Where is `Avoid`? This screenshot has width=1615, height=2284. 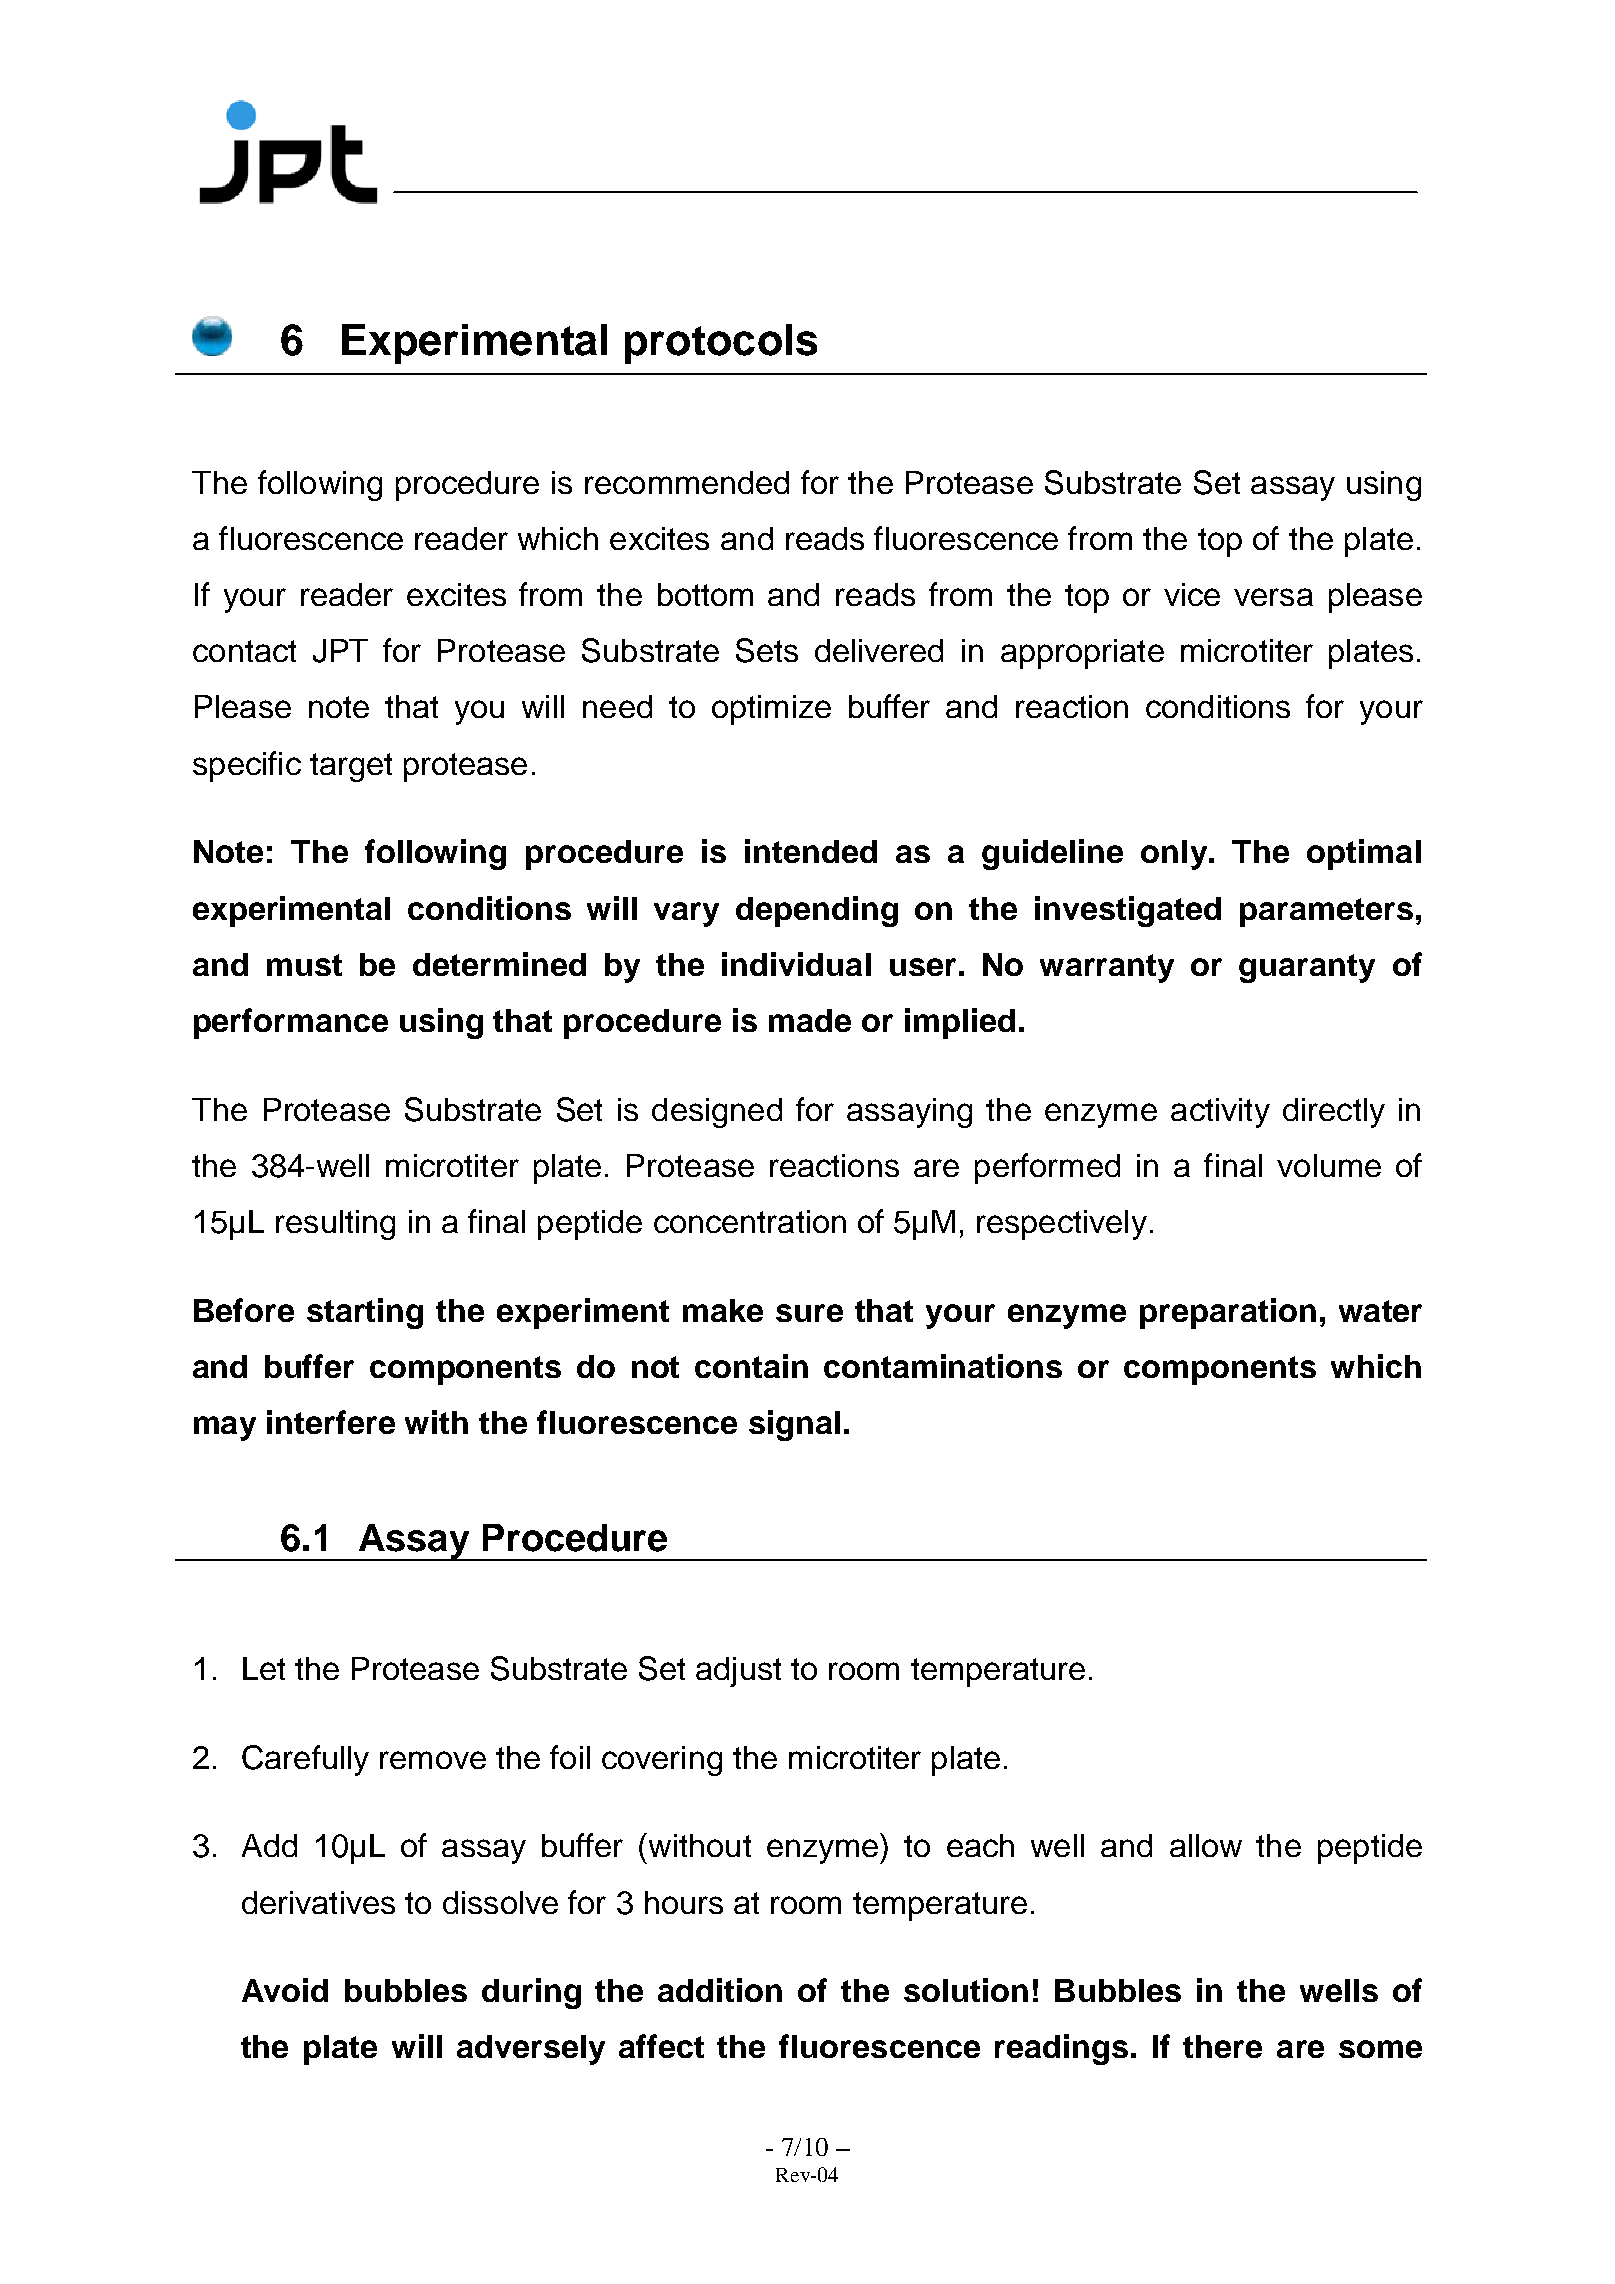 Avoid is located at coordinates (285, 1990).
